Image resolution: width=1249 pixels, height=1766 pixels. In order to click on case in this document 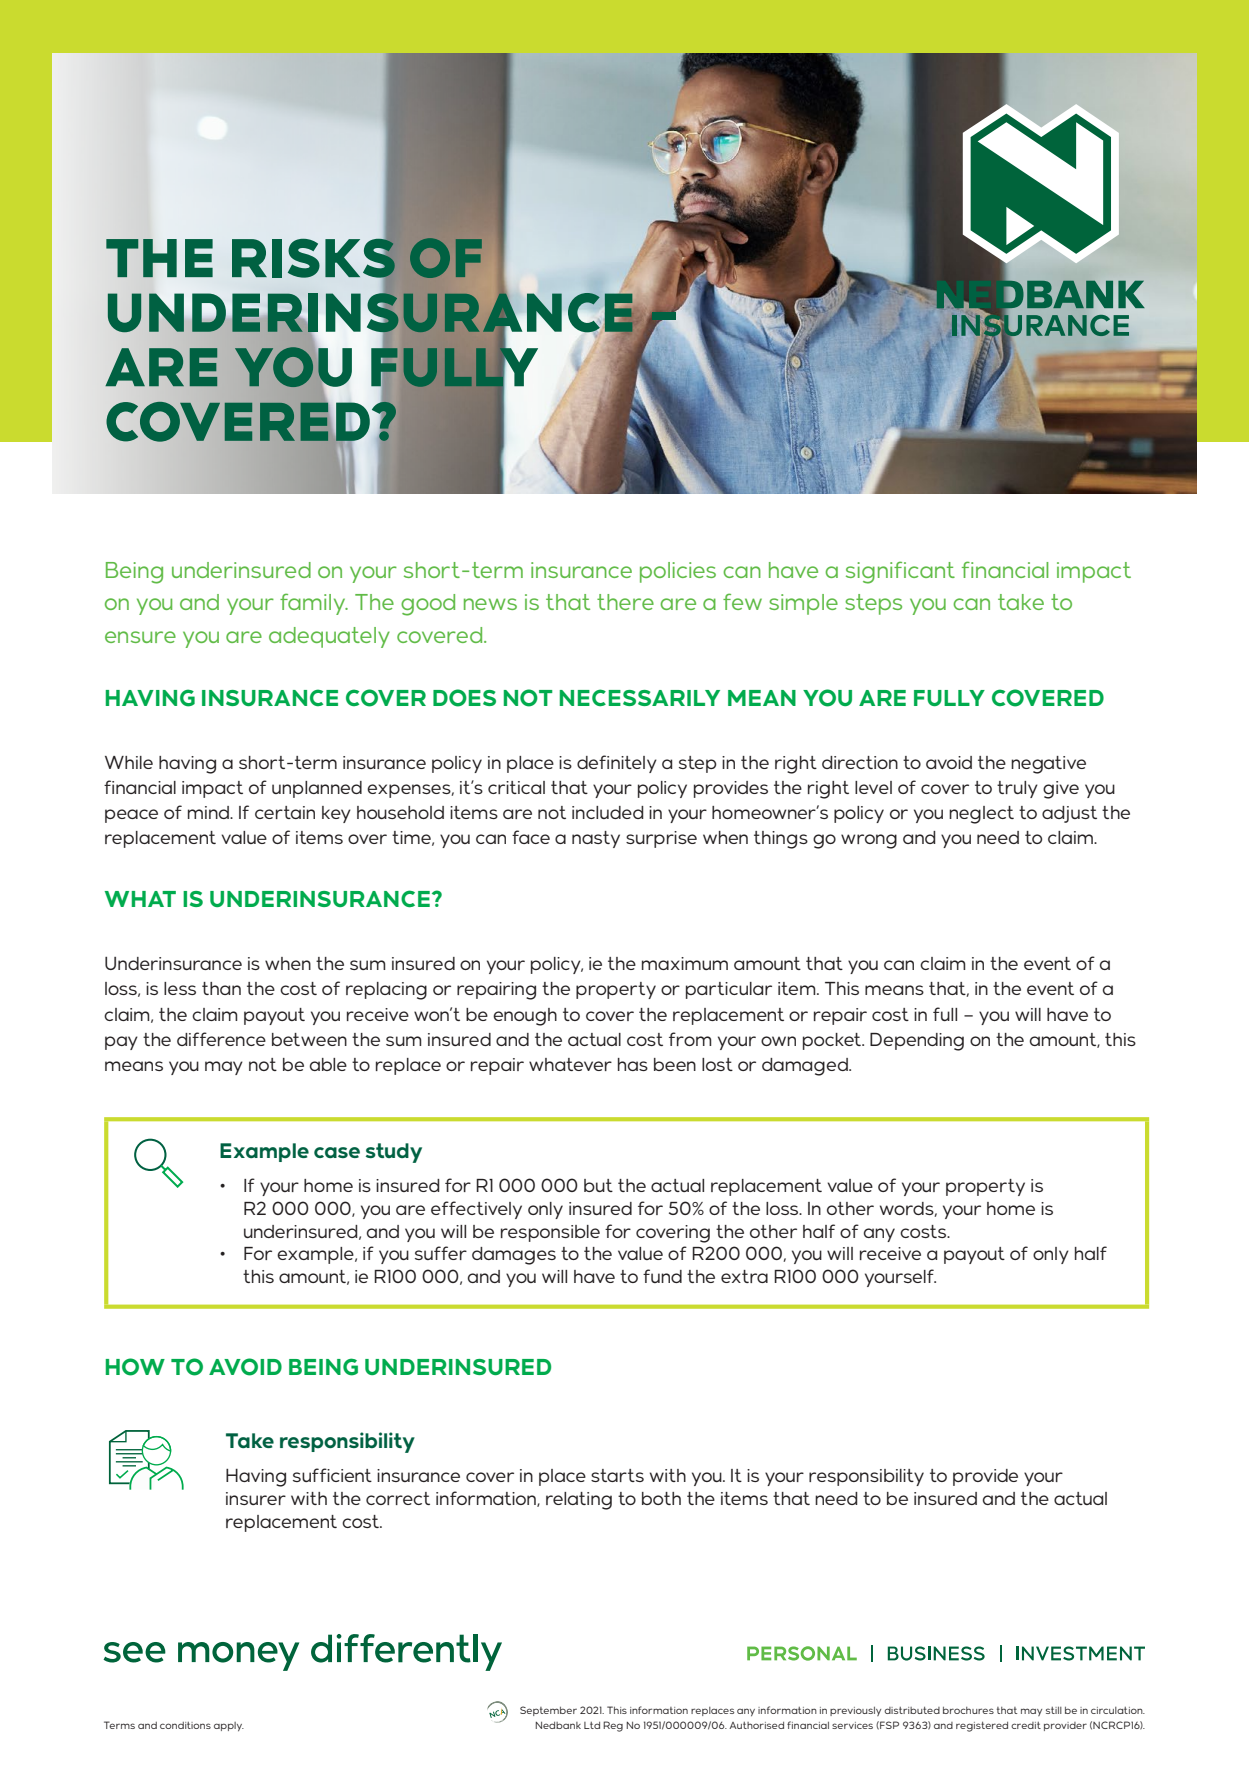, I will do `click(337, 1152)`.
